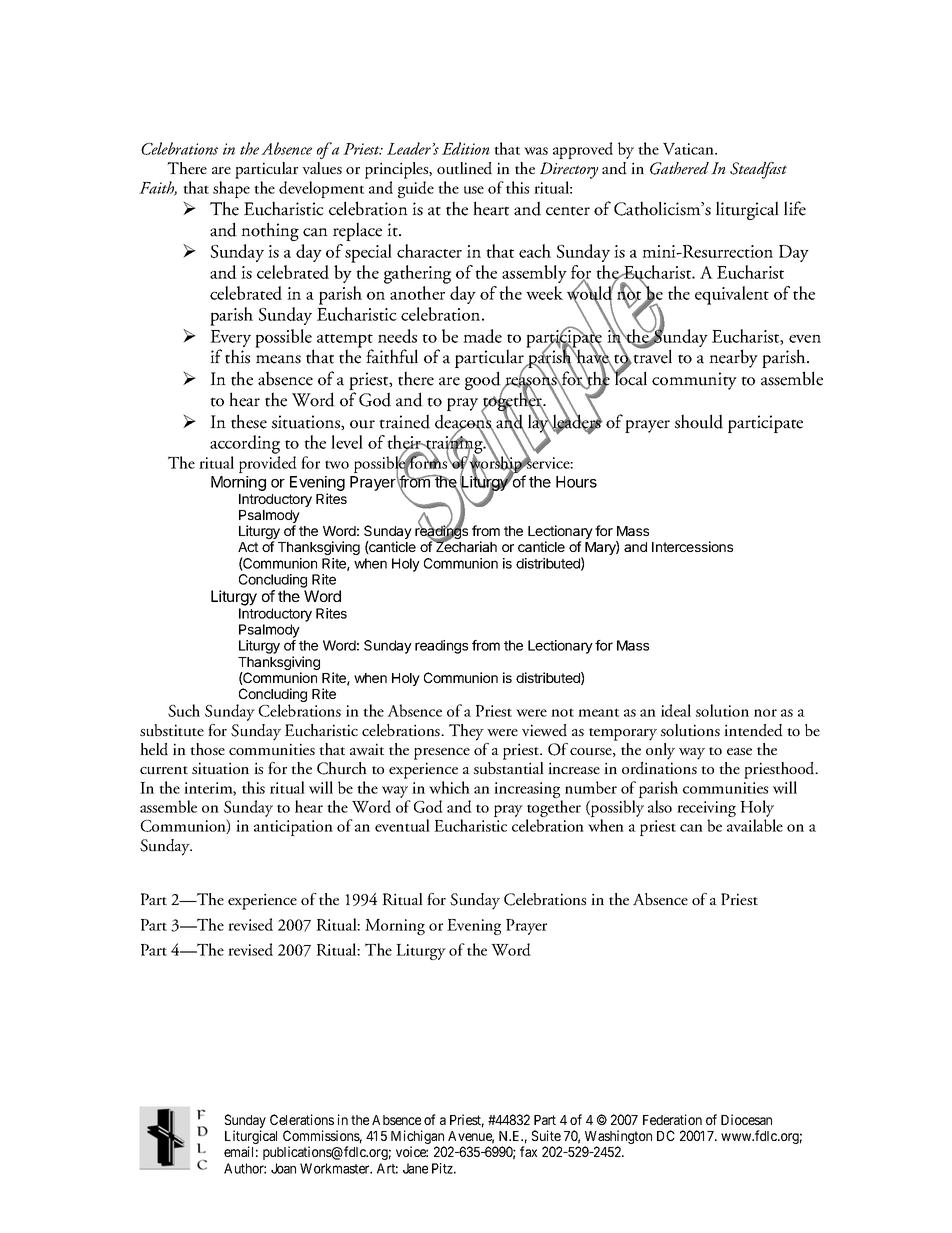  I want to click on shape, so click(231, 189).
